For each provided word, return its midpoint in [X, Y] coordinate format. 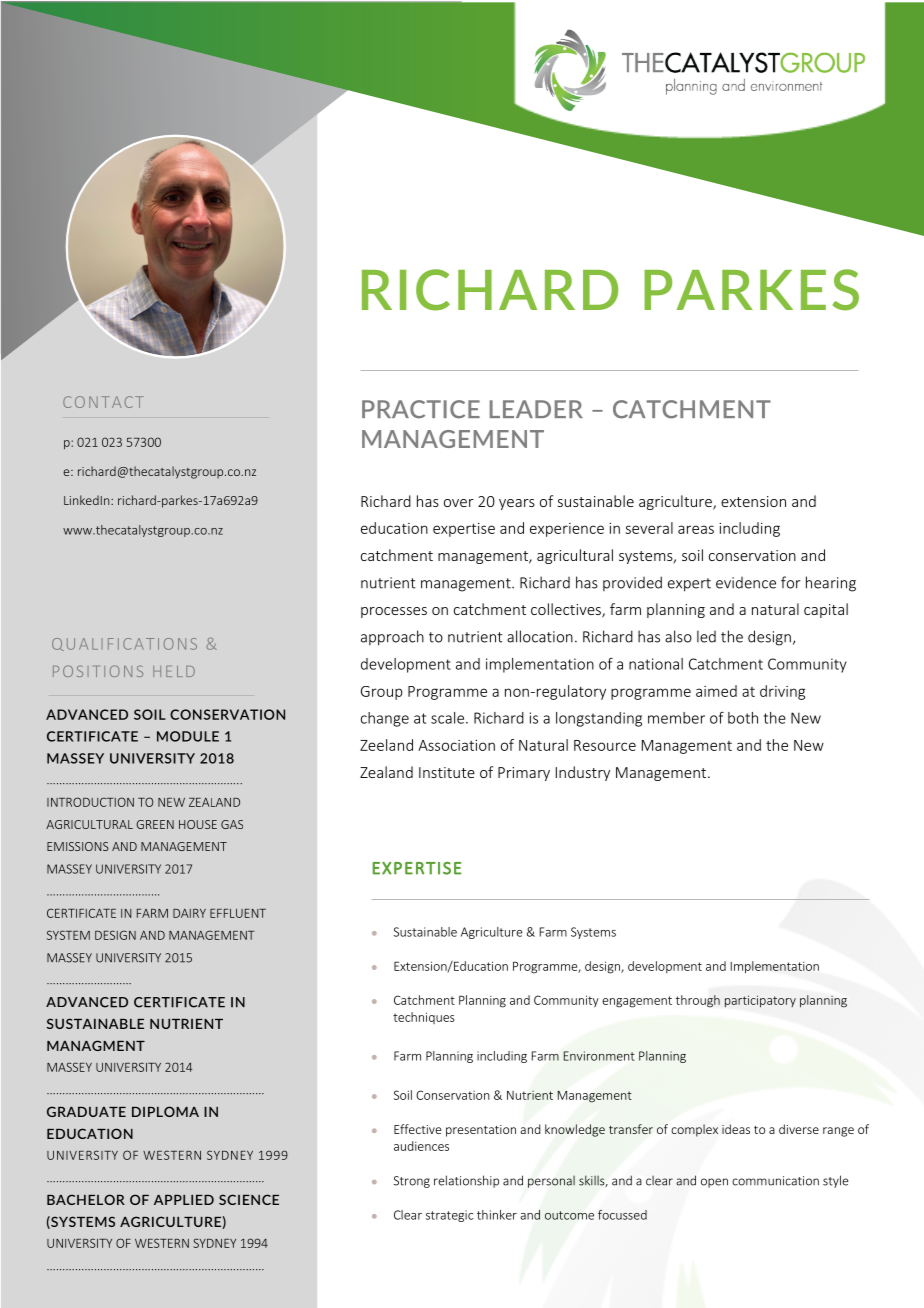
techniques [424, 1018]
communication [775, 1181]
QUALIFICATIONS [124, 644]
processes [394, 612]
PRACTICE [421, 409]
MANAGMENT [96, 1045]
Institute [447, 772]
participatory [760, 1001]
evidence [746, 583]
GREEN [155, 824]
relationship [466, 1181]
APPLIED [184, 1200]
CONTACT [103, 402]
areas [696, 529]
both [743, 718]
